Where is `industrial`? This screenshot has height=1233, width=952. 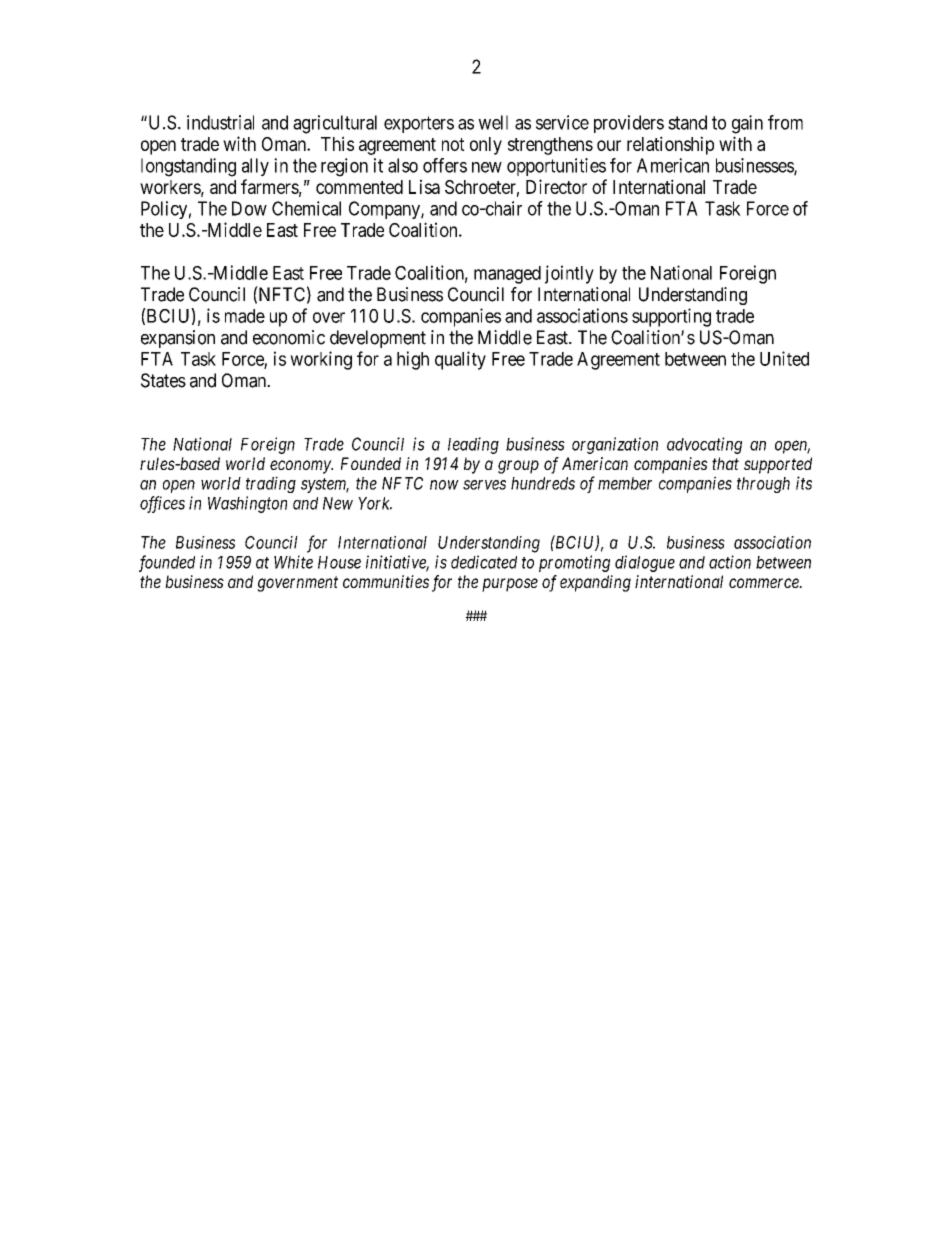 industrial is located at coordinates (220, 122).
